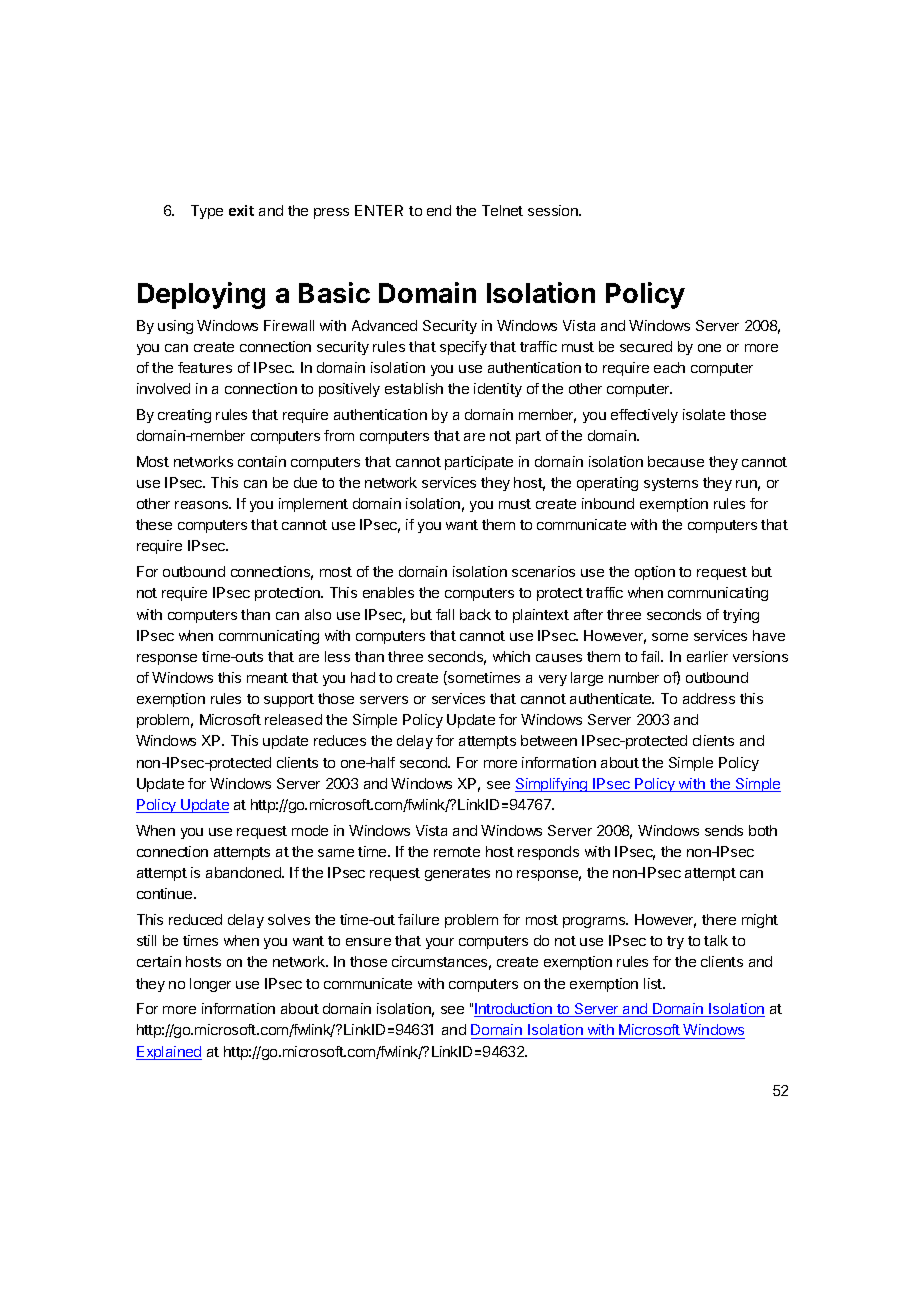 Image resolution: width=924 pixels, height=1308 pixels. Describe the element at coordinates (207, 212) in the image. I see `Type` at that location.
